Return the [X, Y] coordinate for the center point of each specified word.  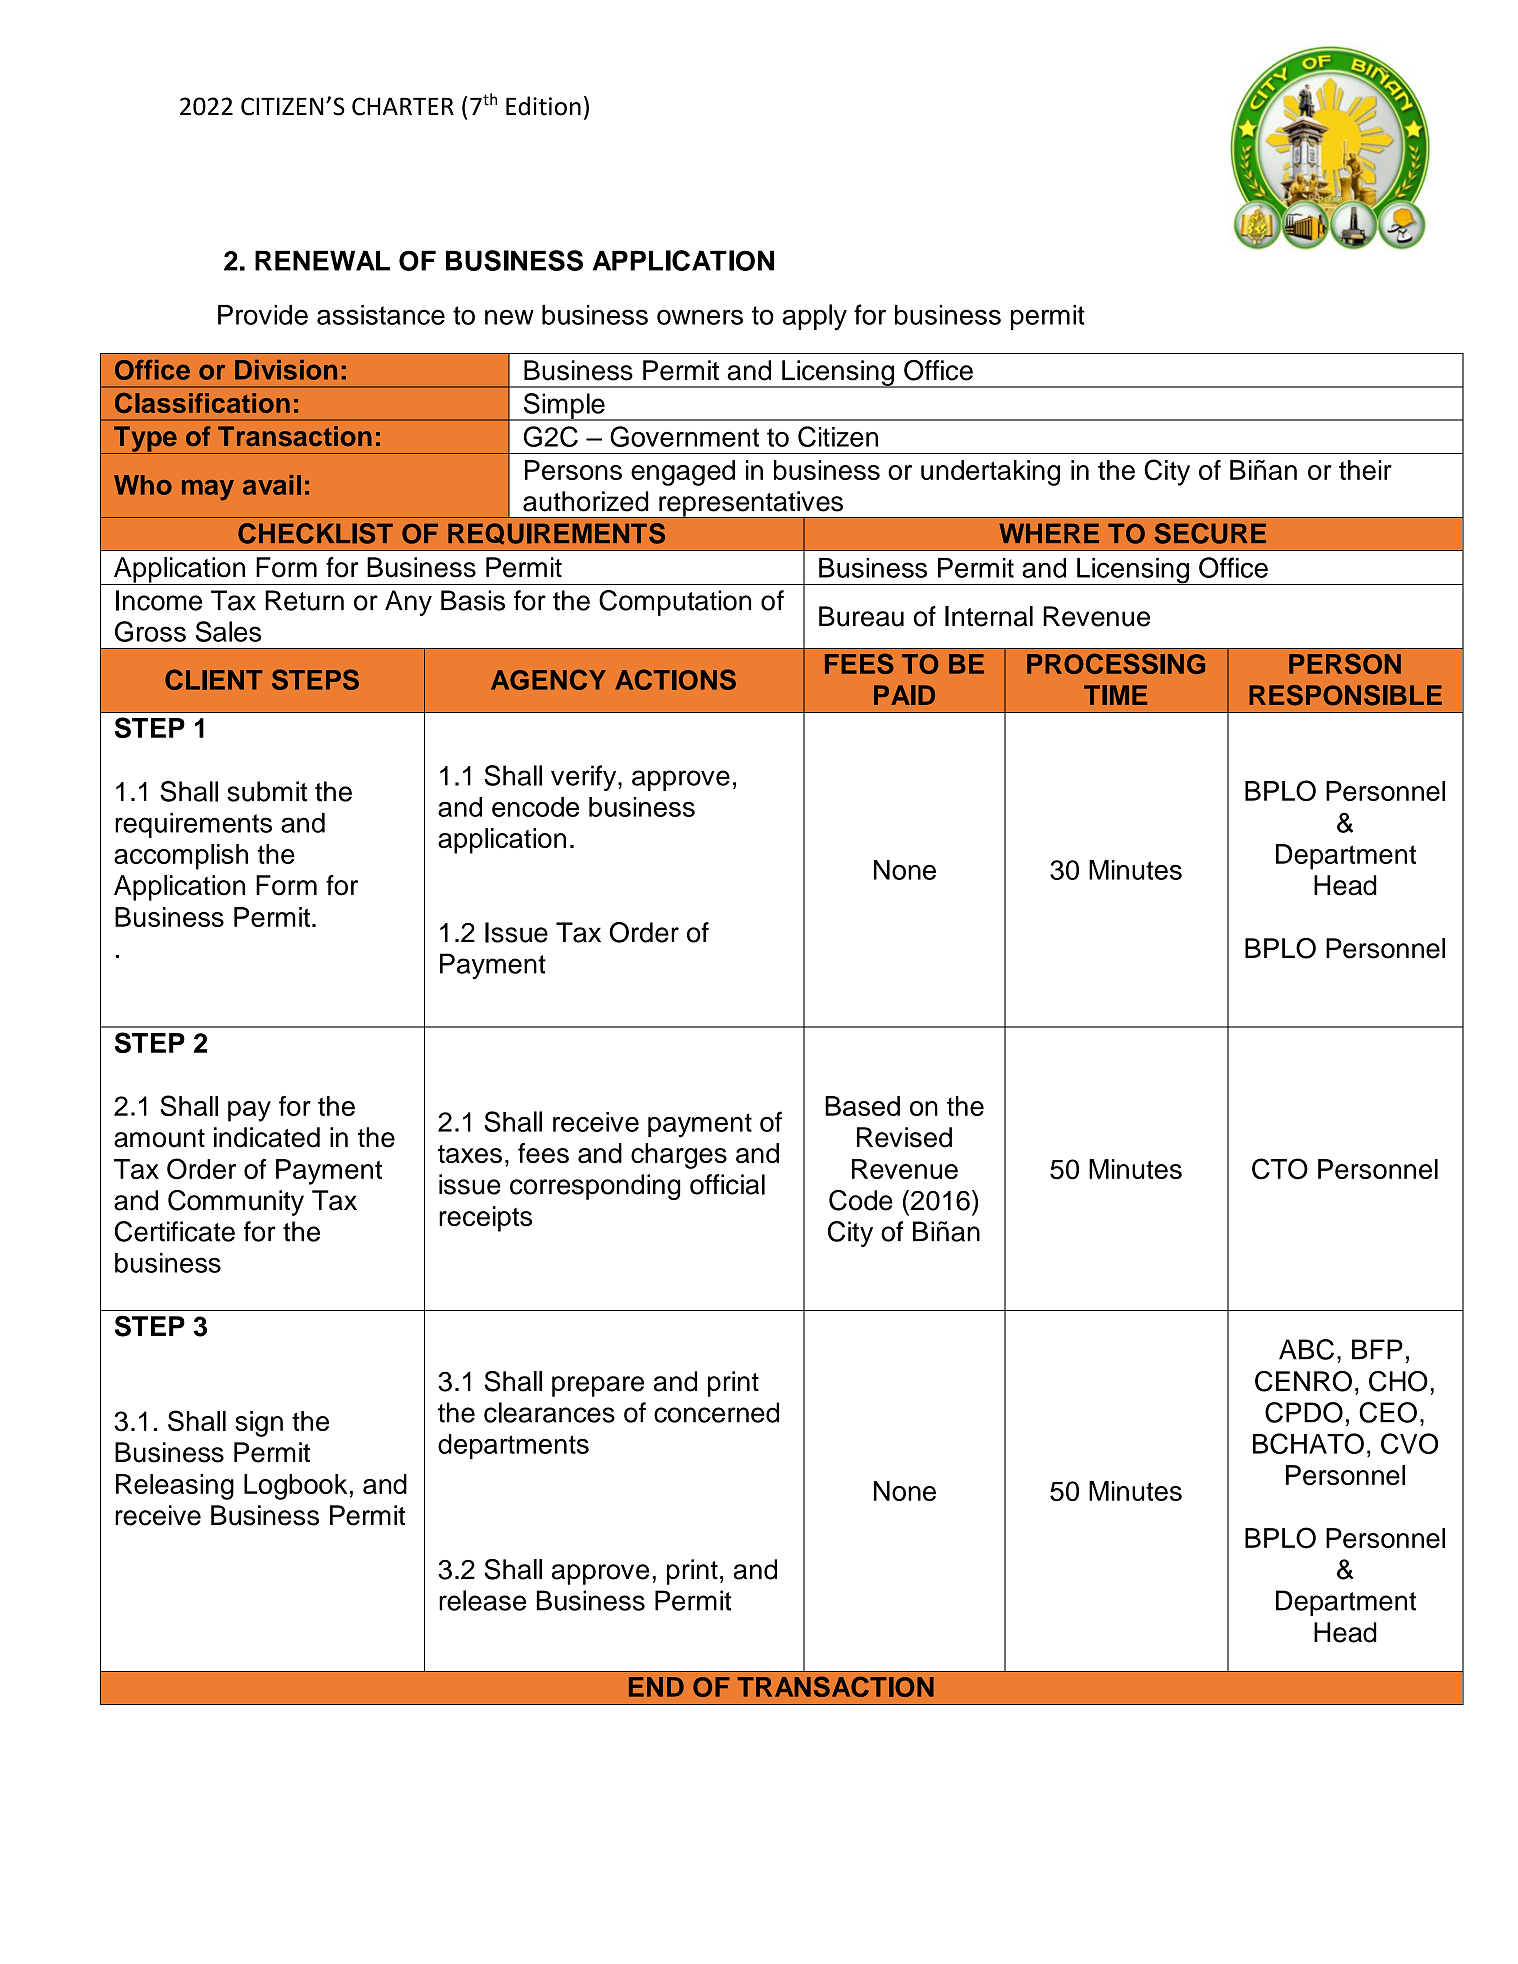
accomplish [181, 857]
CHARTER [403, 106]
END [656, 1687]
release [482, 1600]
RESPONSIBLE [1345, 695]
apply [815, 317]
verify [585, 778]
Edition [543, 106]
